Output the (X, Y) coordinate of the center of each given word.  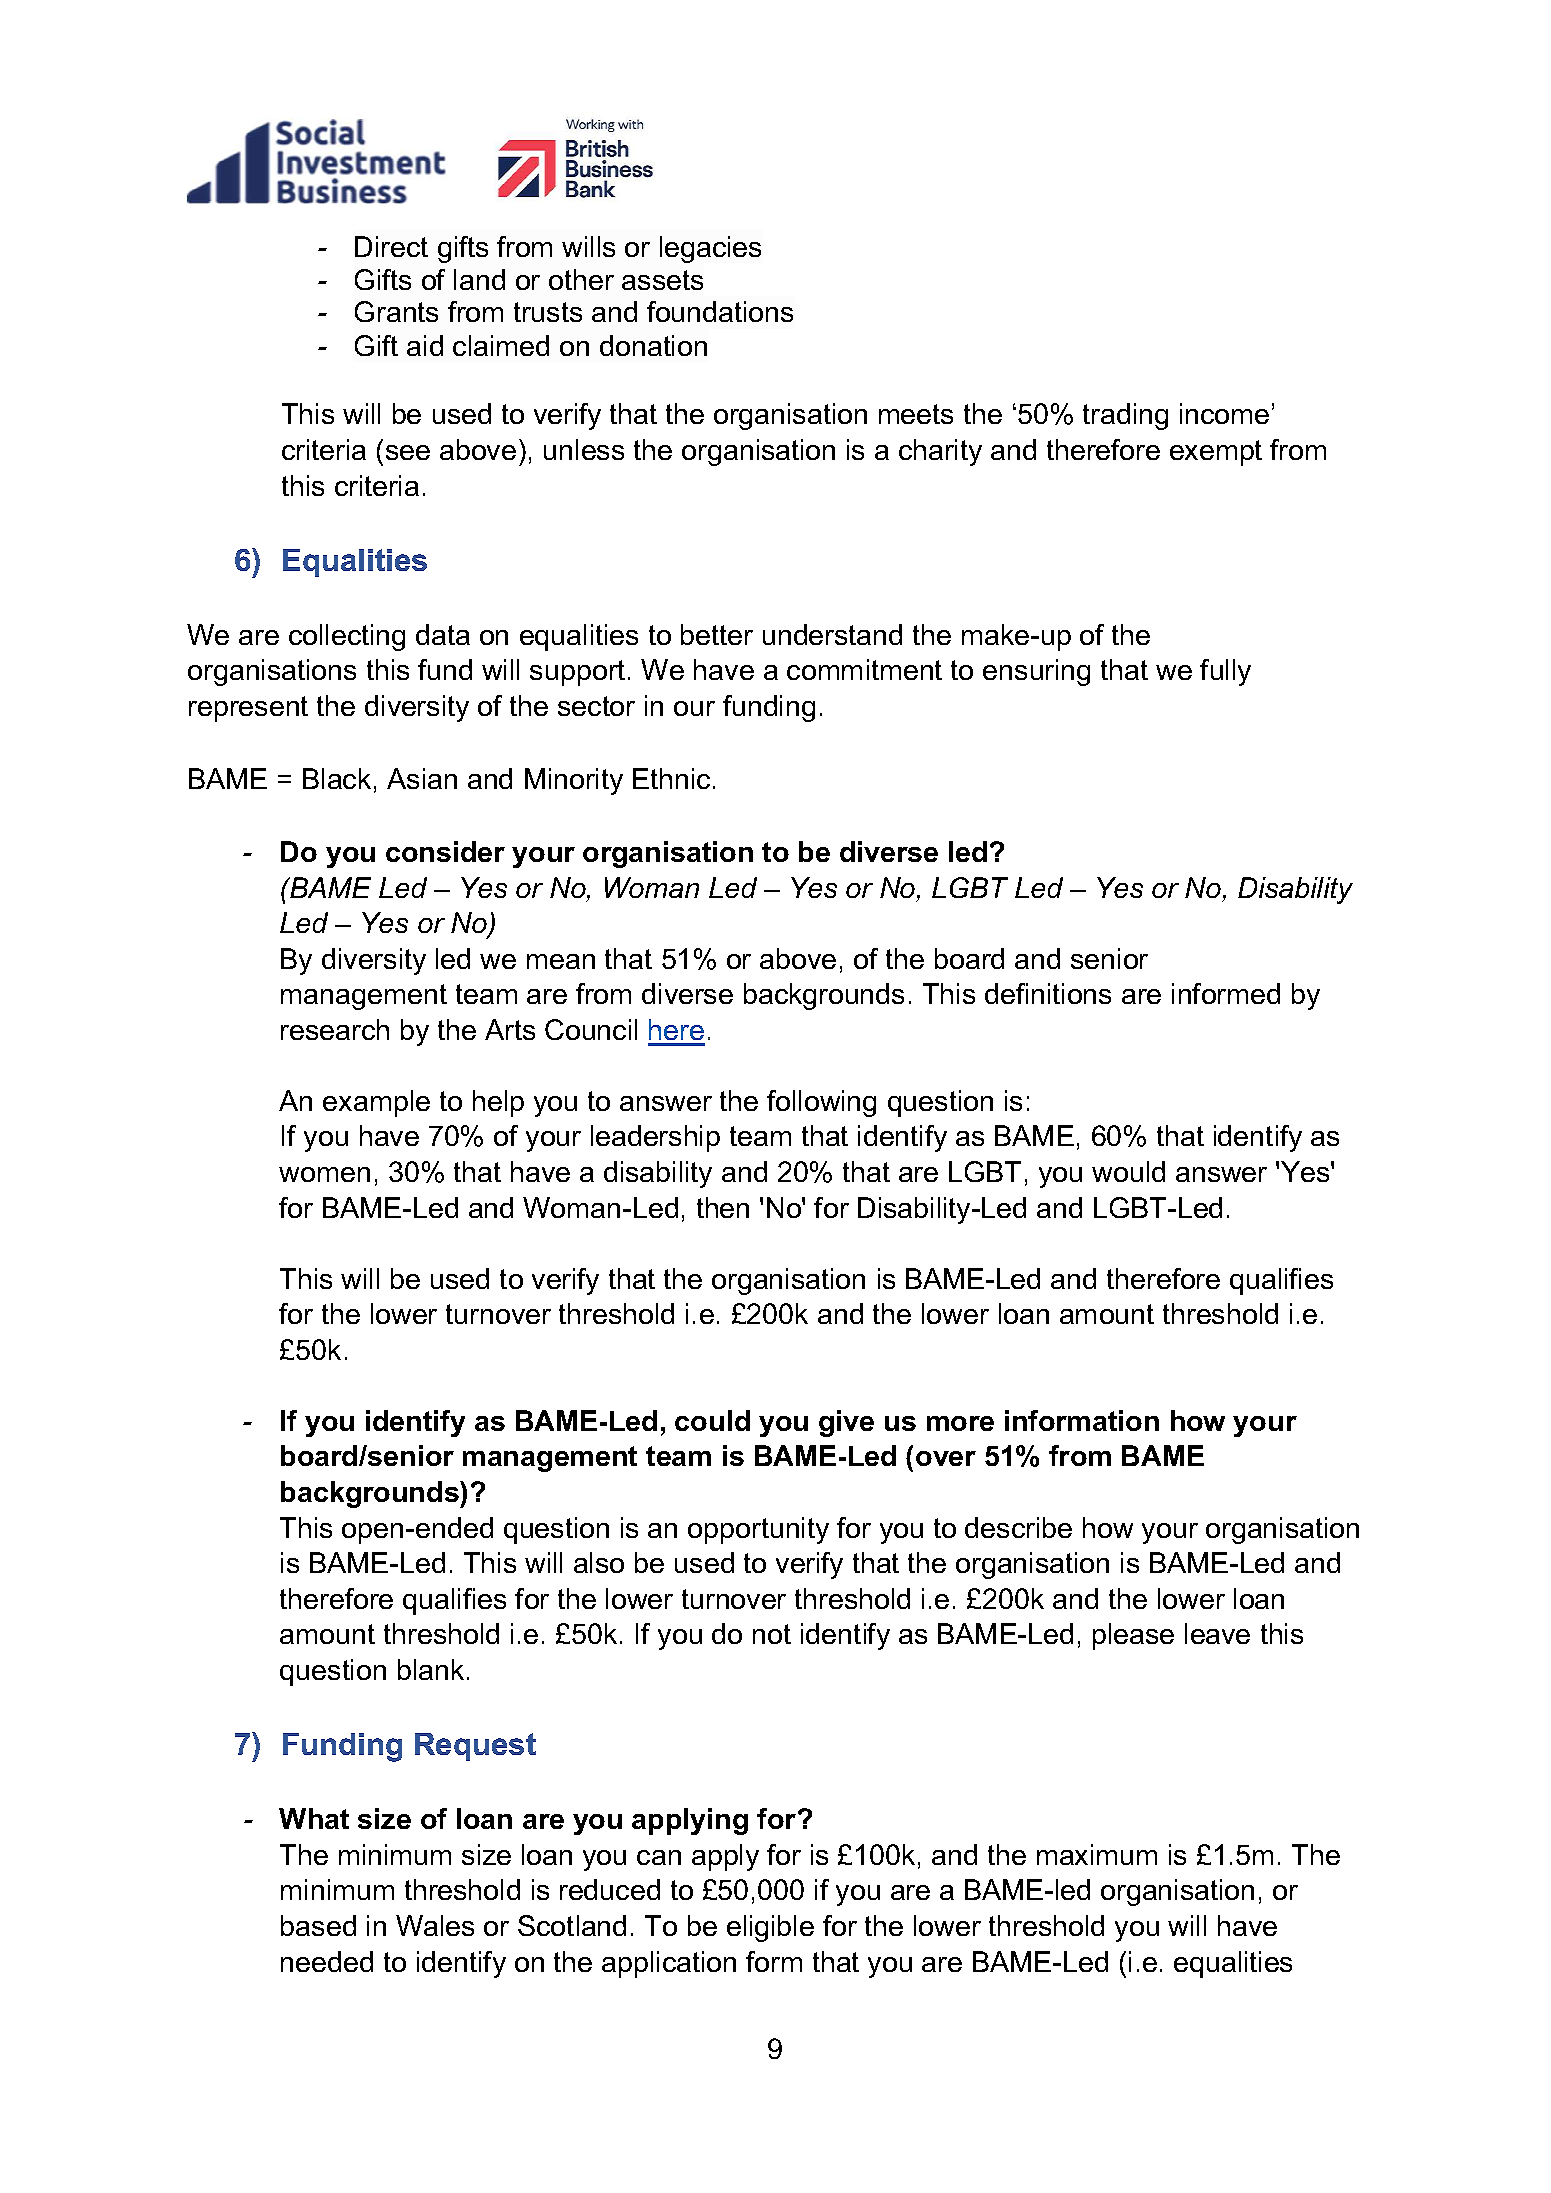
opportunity (758, 1530)
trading (1125, 416)
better (717, 634)
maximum (1097, 1854)
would (1128, 1171)
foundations (720, 311)
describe (1018, 1527)
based (318, 1925)
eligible (770, 1928)
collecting (347, 637)
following (821, 1103)
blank (431, 1669)
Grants (396, 311)
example (376, 1103)
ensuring (1036, 672)
